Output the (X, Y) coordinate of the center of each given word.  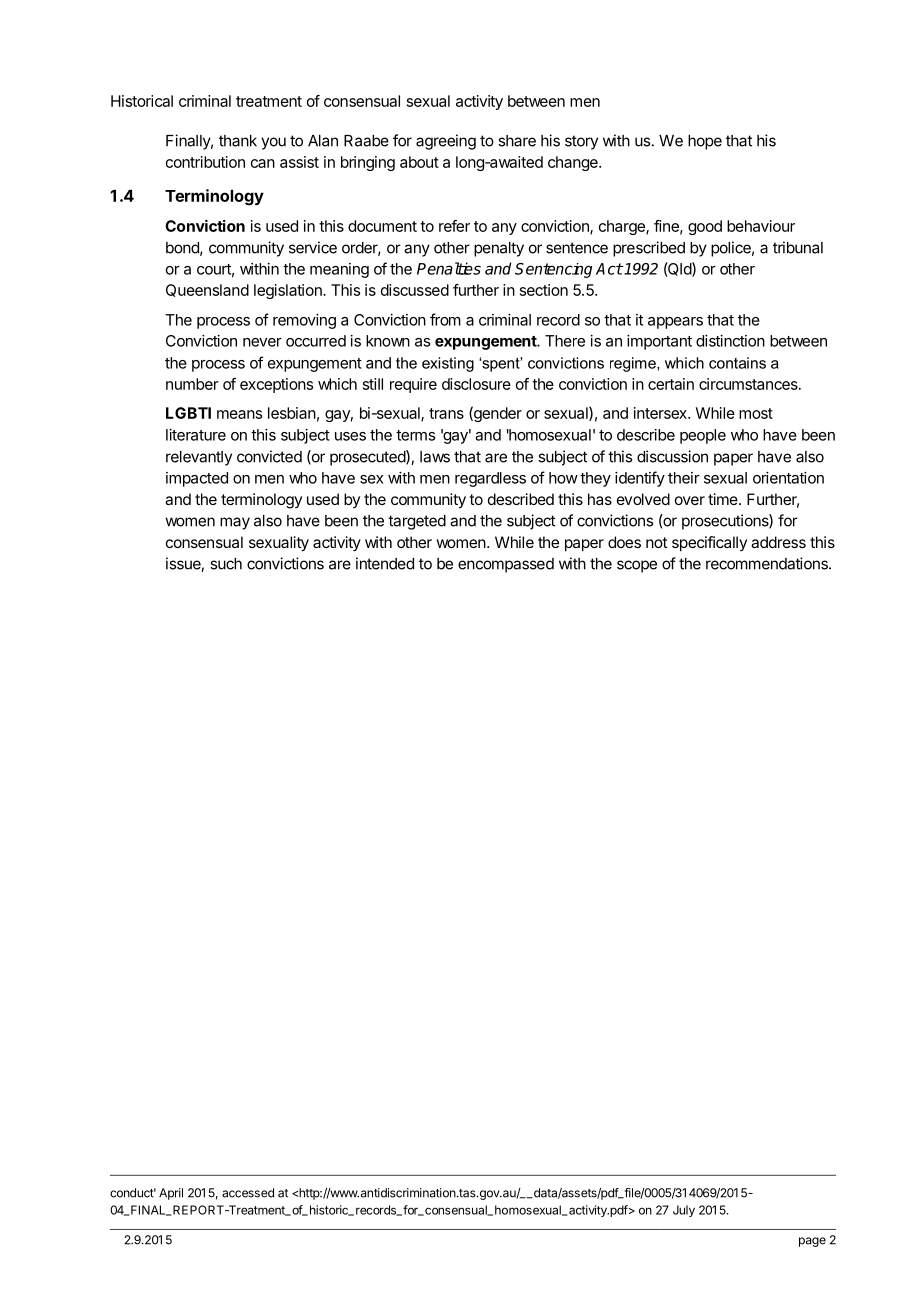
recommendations (768, 563)
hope (705, 142)
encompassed (506, 565)
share (517, 141)
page (812, 1242)
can (263, 163)
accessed (248, 1193)
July (684, 1211)
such (226, 564)
